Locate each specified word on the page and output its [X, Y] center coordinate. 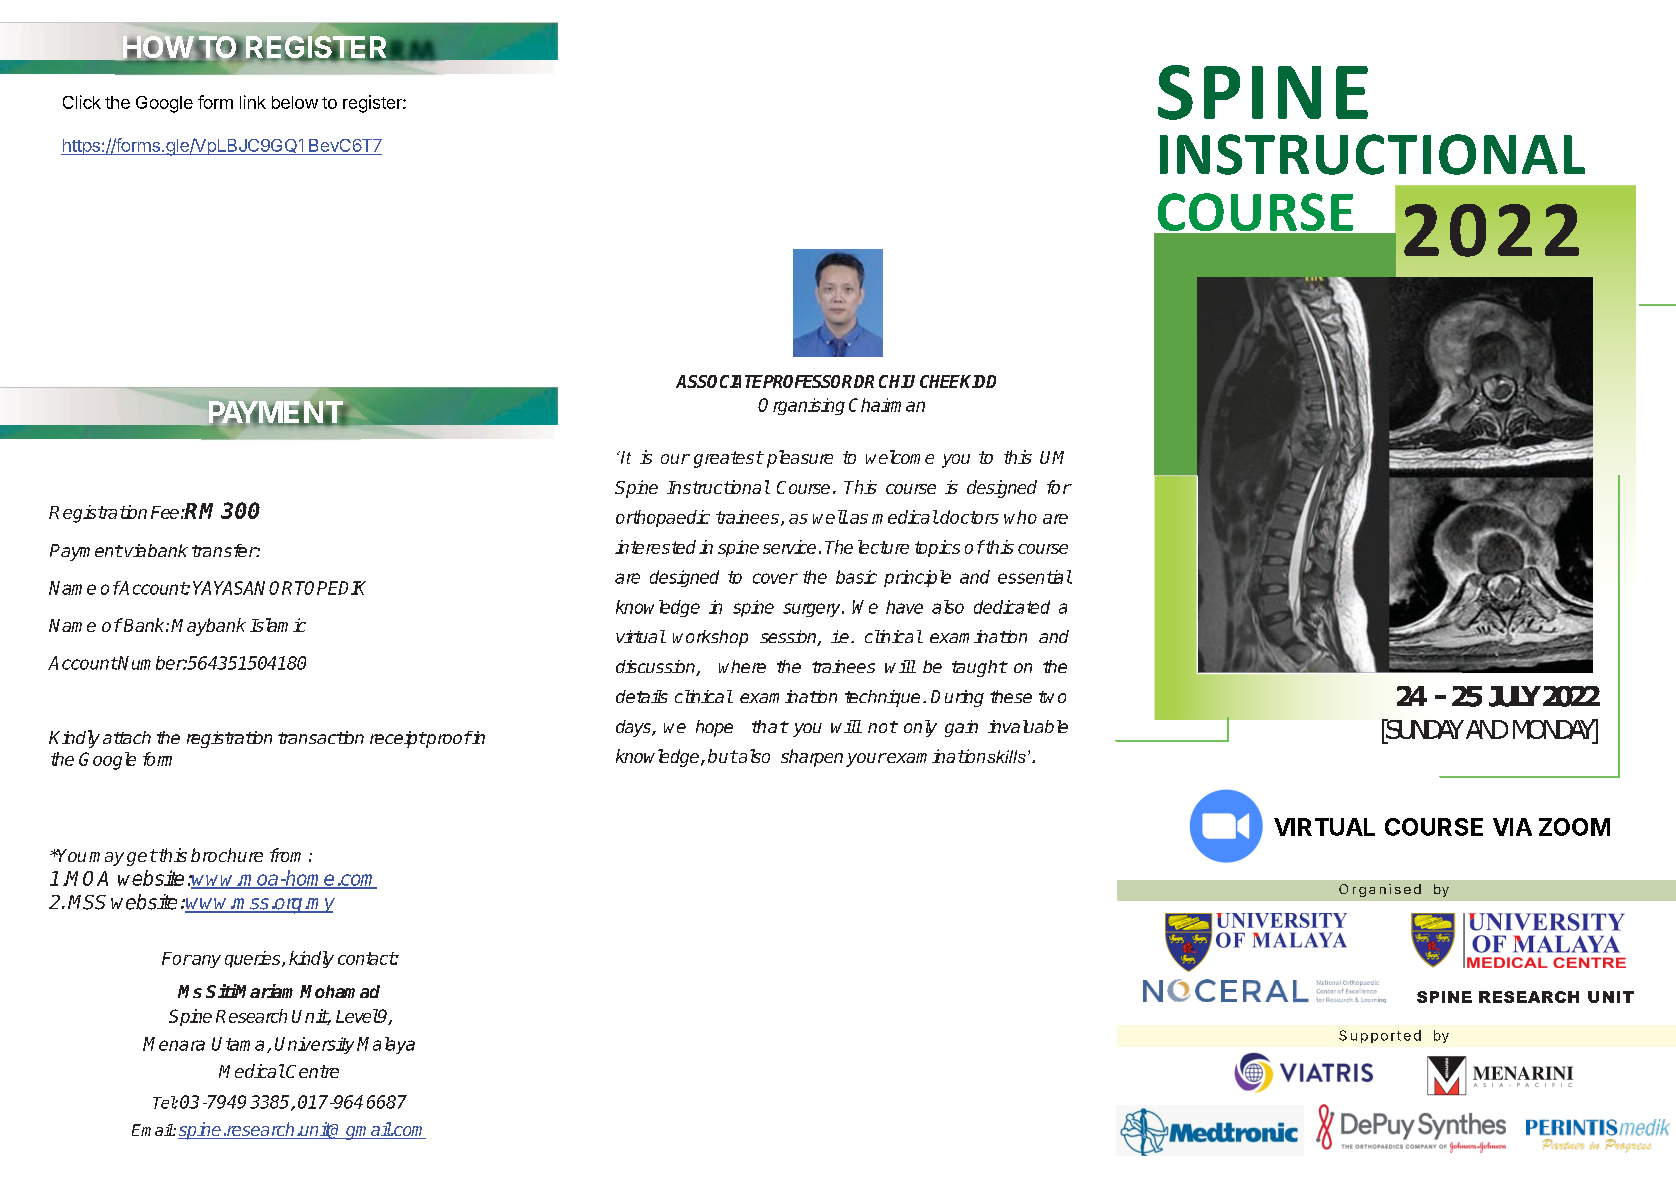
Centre [312, 1071]
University [314, 1045]
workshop [710, 638]
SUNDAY [1424, 729]
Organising [801, 406]
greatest [728, 459]
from [285, 855]
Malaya [386, 1045]
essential [1035, 577]
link [253, 102]
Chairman [887, 405]
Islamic [278, 625]
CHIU [897, 381]
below [295, 102]
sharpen [812, 758]
